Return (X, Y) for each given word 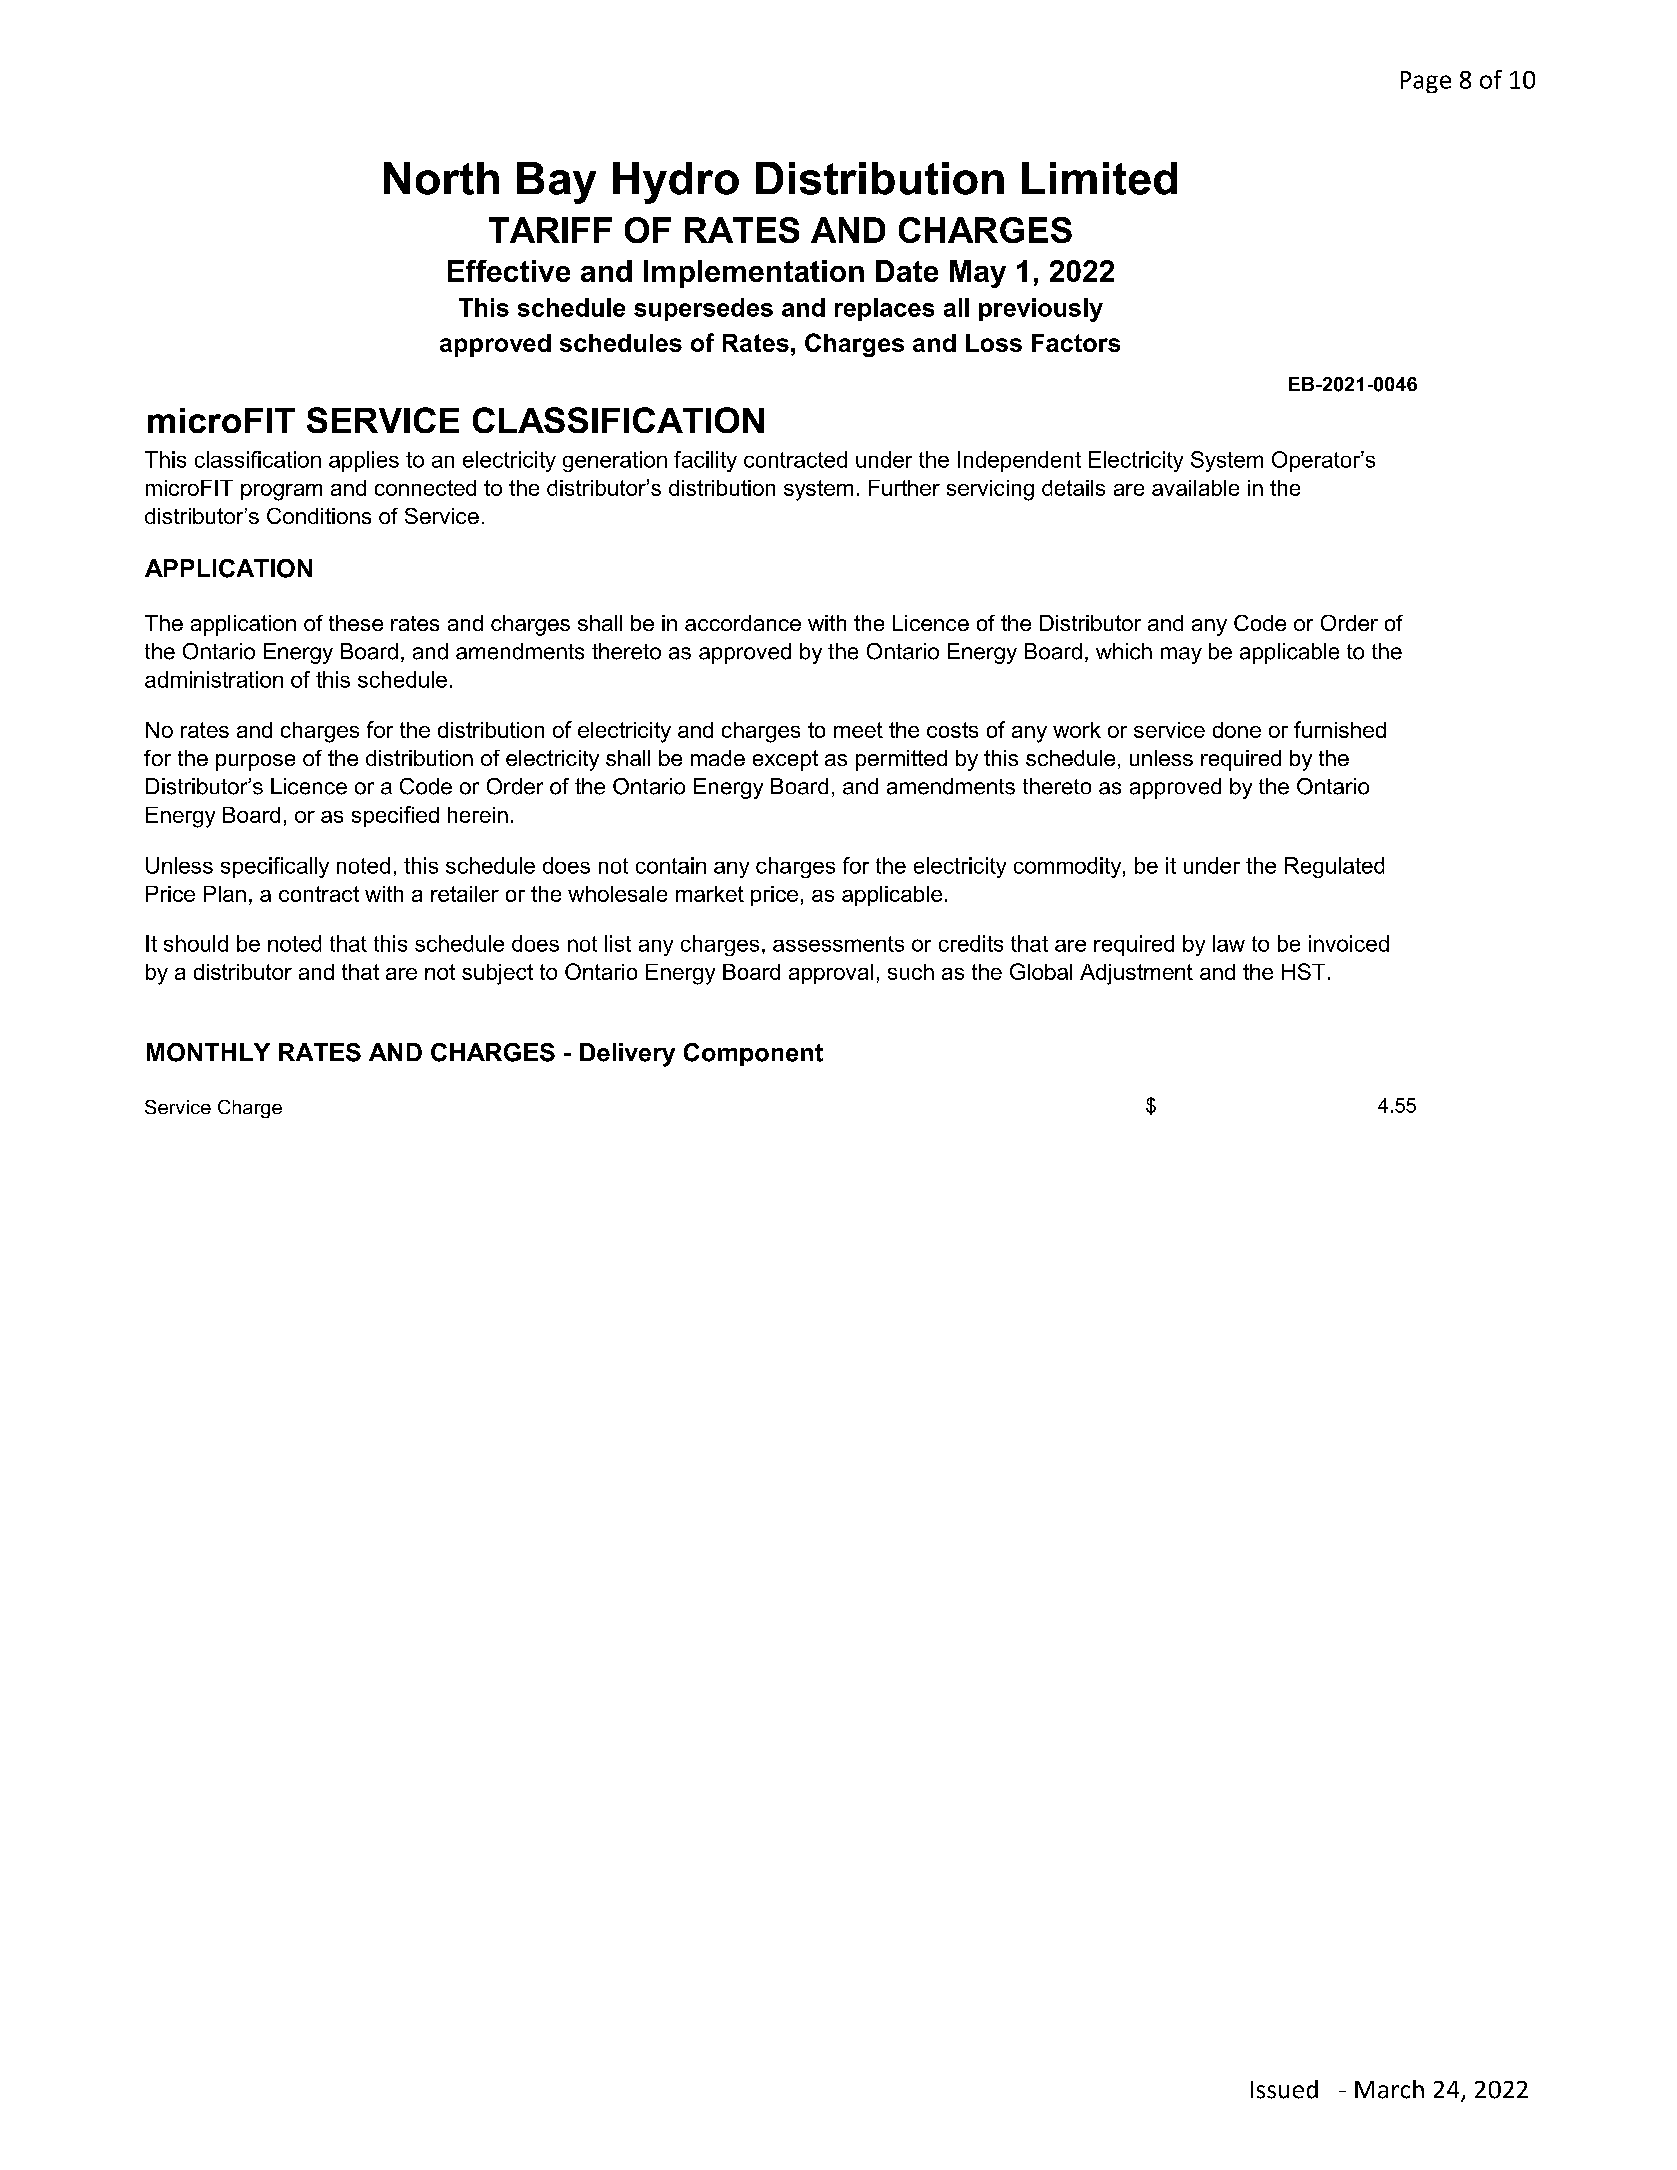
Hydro (676, 183)
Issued (1284, 2089)
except (785, 760)
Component (753, 1054)
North (441, 178)
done (1237, 730)
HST (1303, 971)
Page (1426, 82)
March (1389, 2089)
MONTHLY (208, 1052)
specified (395, 816)
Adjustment (1136, 974)
